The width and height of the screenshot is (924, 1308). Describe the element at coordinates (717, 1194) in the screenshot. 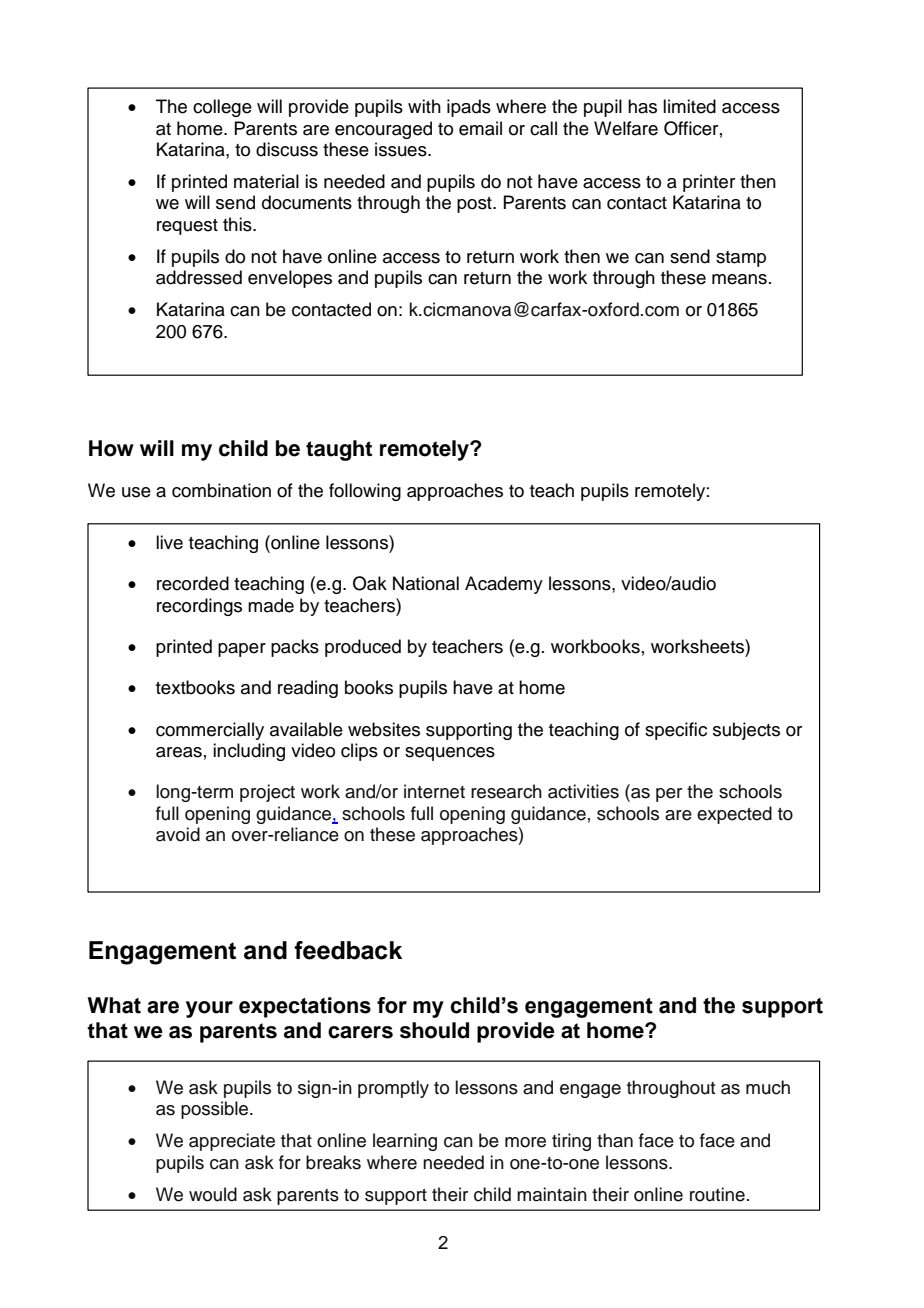

I see `routine` at that location.
